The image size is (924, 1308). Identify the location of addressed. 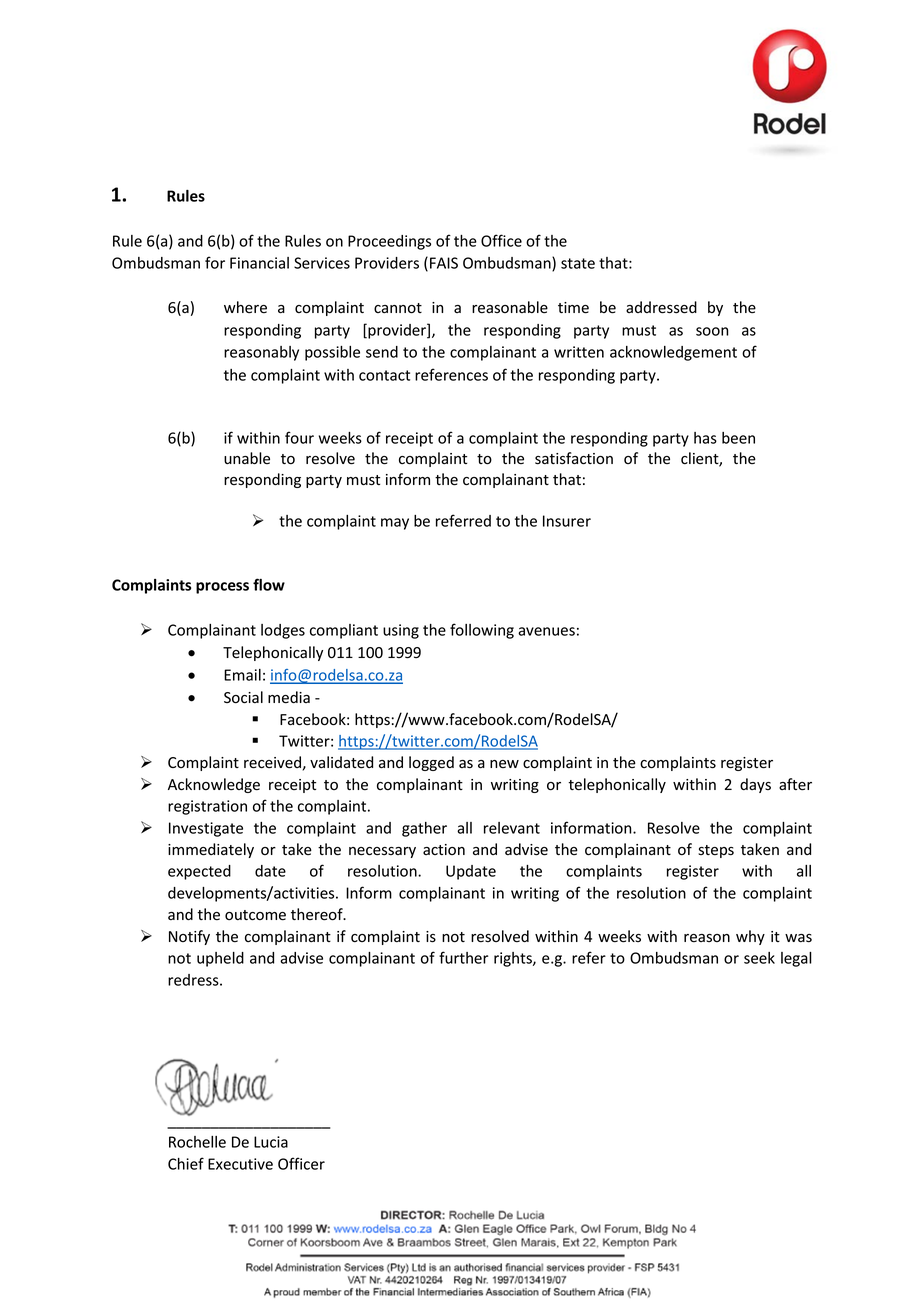
(661, 307).
